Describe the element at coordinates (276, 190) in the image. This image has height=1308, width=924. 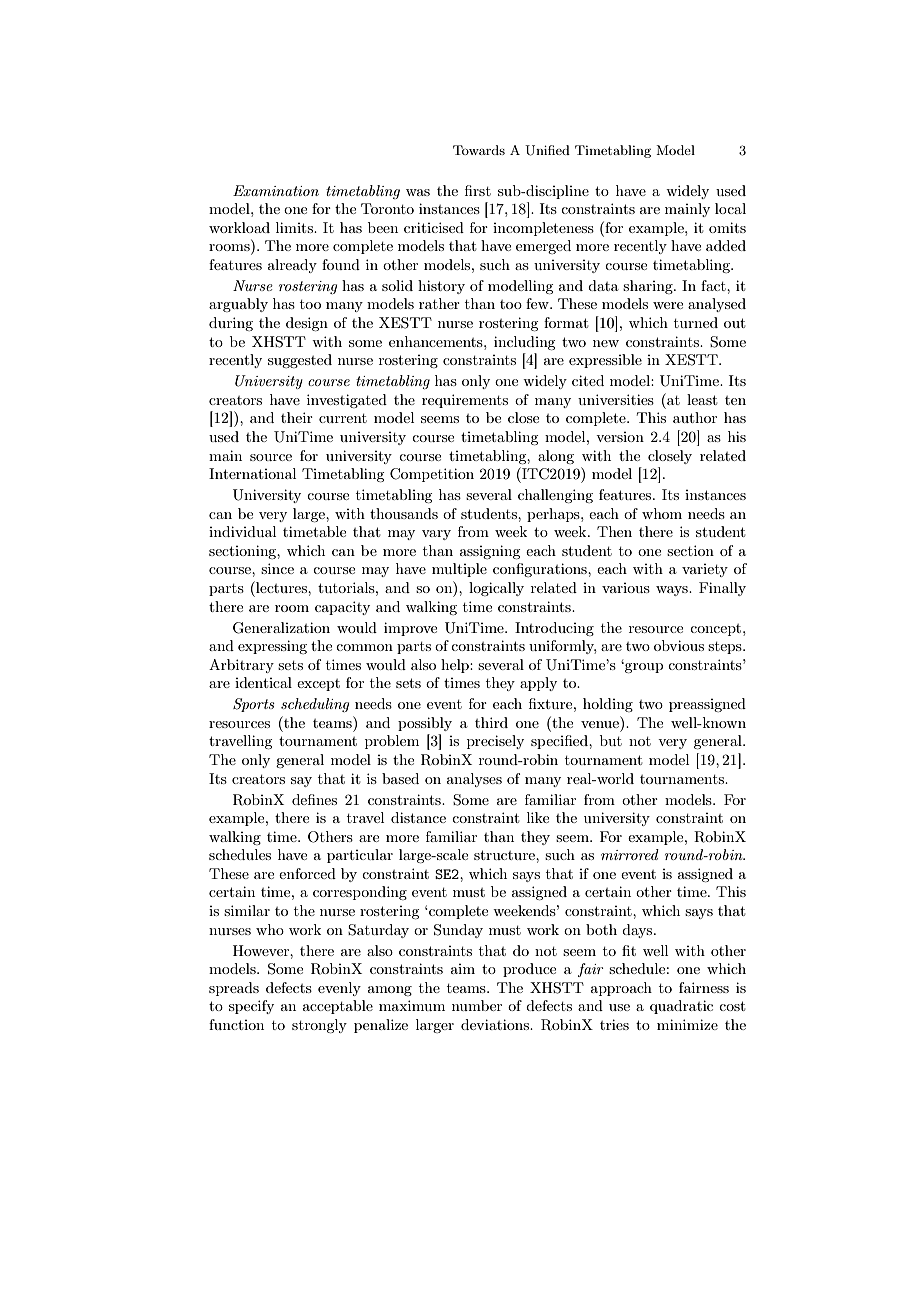
I see `Examination` at that location.
